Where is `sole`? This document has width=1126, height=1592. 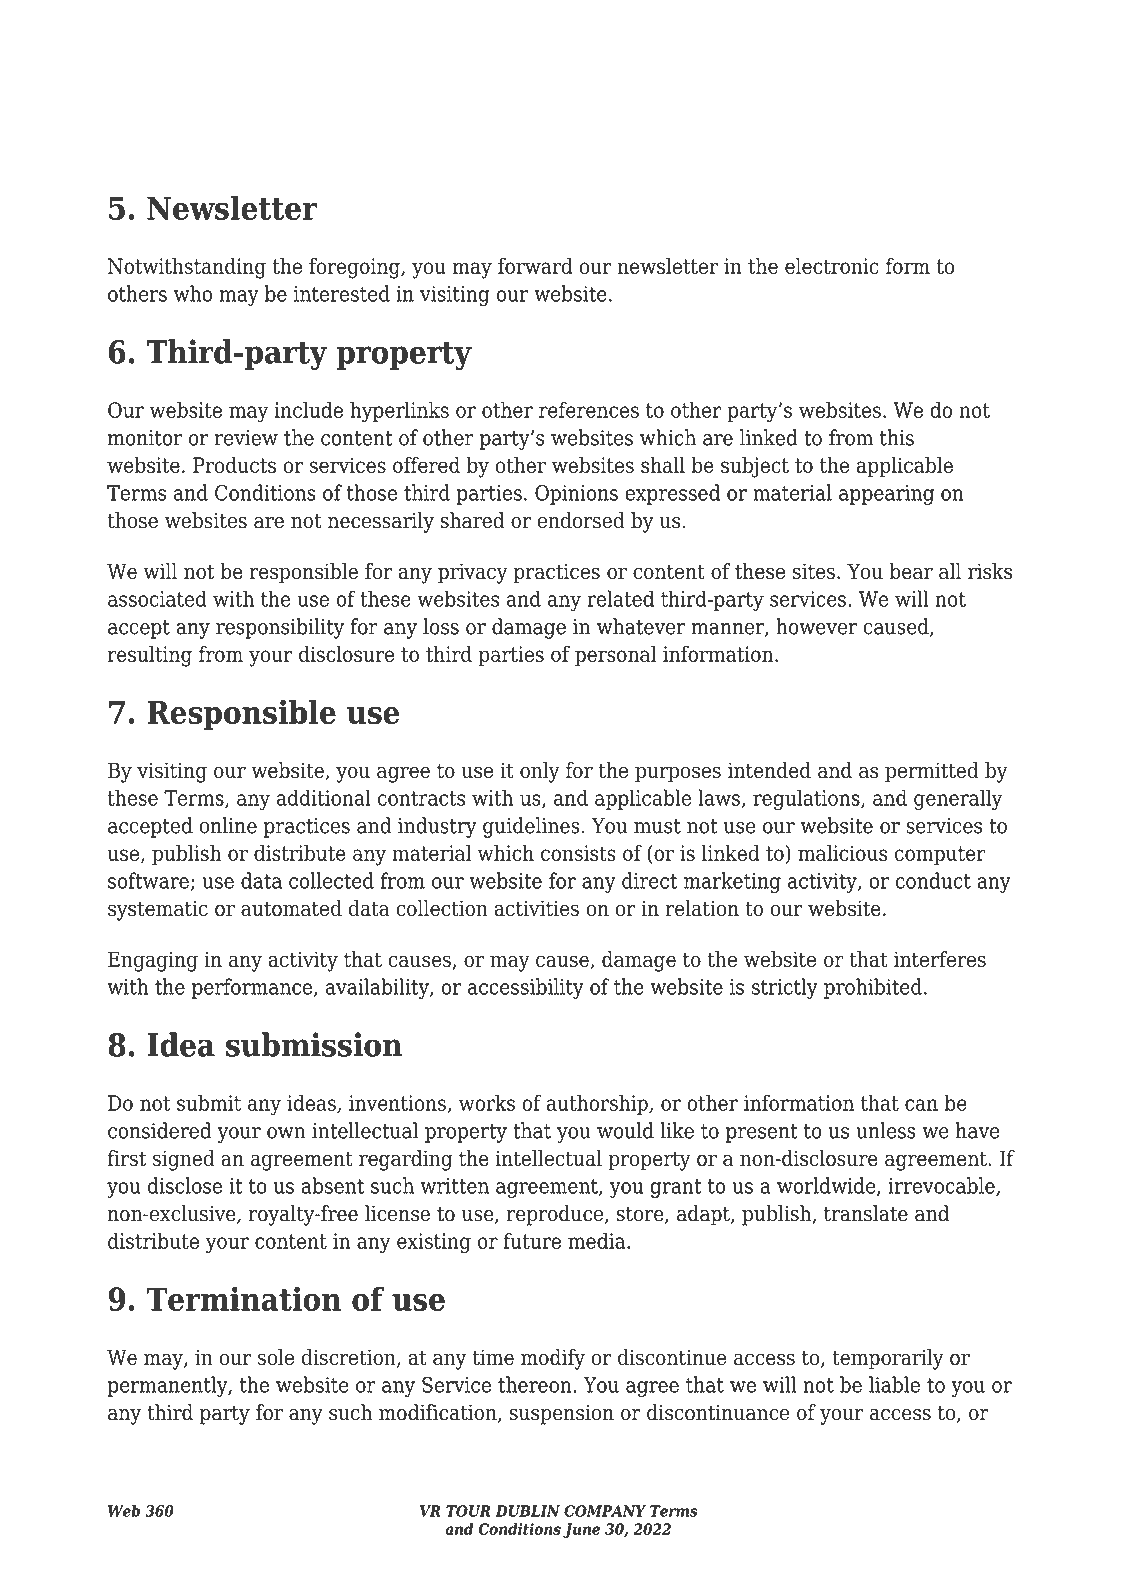
sole is located at coordinates (276, 1357).
